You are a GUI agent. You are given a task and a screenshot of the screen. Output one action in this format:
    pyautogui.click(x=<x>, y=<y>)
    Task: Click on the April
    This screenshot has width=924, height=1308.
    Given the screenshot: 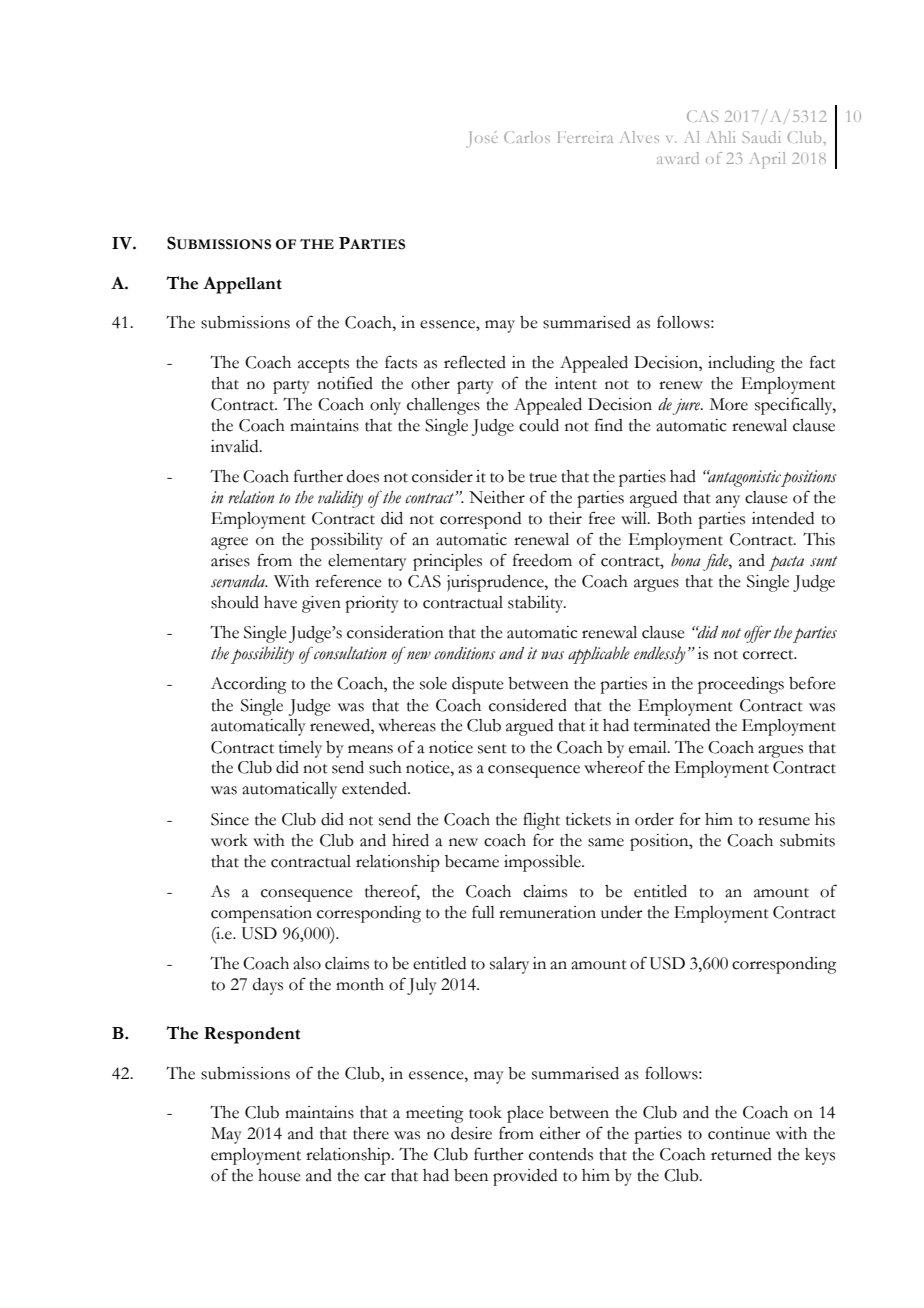 What is the action you would take?
    pyautogui.click(x=767, y=160)
